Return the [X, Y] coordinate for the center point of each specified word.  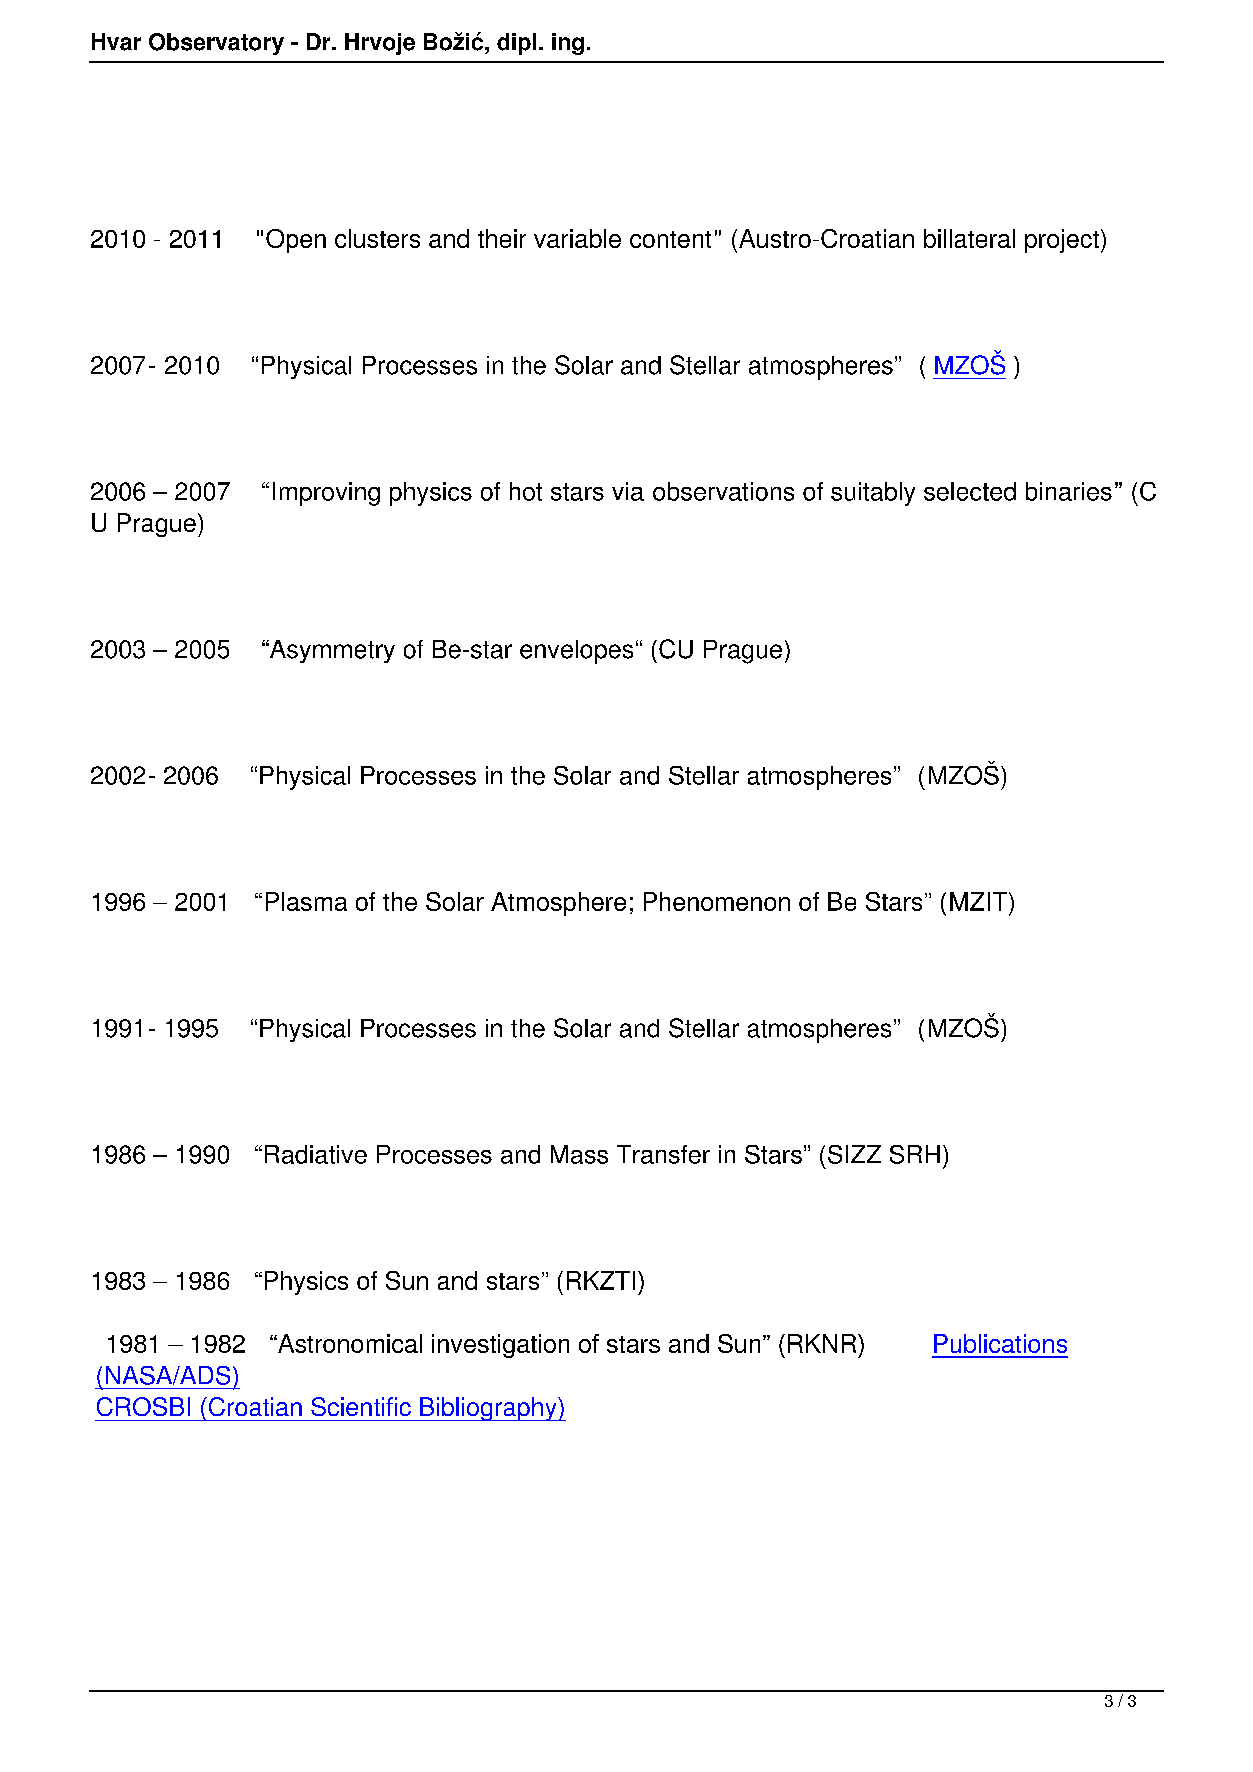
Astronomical [349, 1343]
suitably [873, 494]
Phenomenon [717, 901]
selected [970, 491]
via [628, 491]
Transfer [663, 1154]
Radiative [316, 1154]
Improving [326, 494]
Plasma [306, 901]
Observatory [216, 44]
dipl [516, 44]
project [1062, 241]
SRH [915, 1154]
